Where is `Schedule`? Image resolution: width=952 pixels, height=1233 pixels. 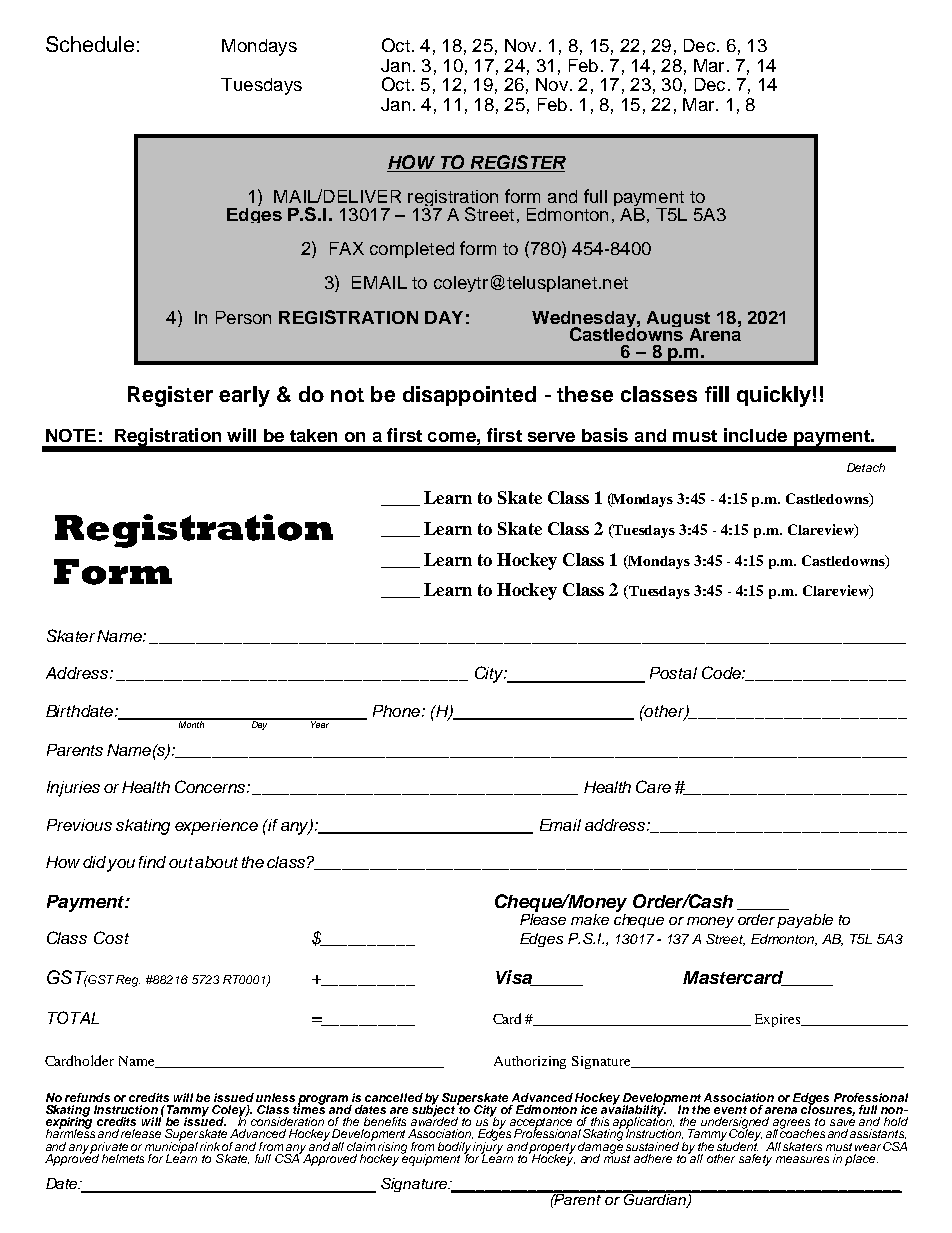
Schedule is located at coordinates (90, 44).
